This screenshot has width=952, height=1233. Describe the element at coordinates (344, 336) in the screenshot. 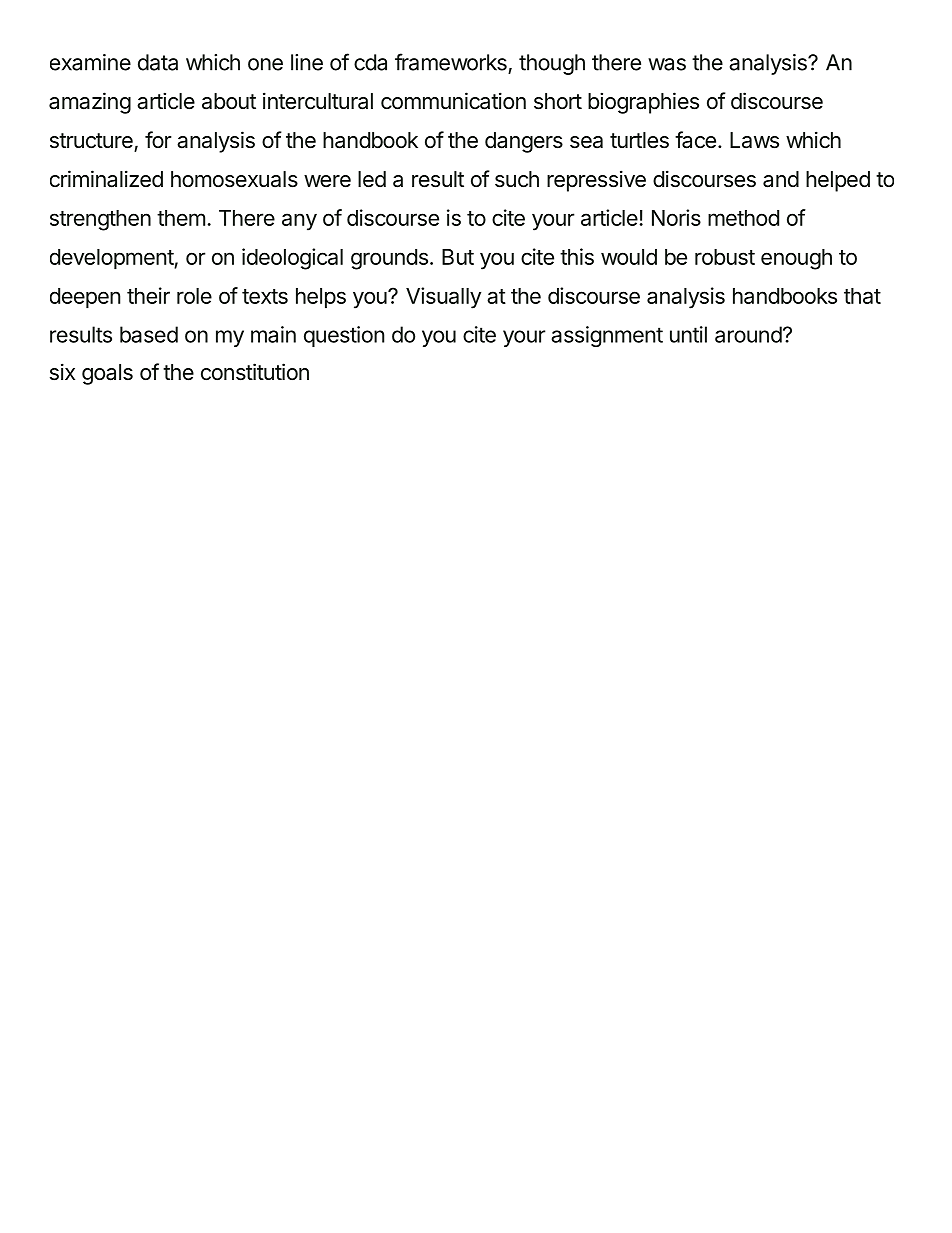

I see `question` at that location.
